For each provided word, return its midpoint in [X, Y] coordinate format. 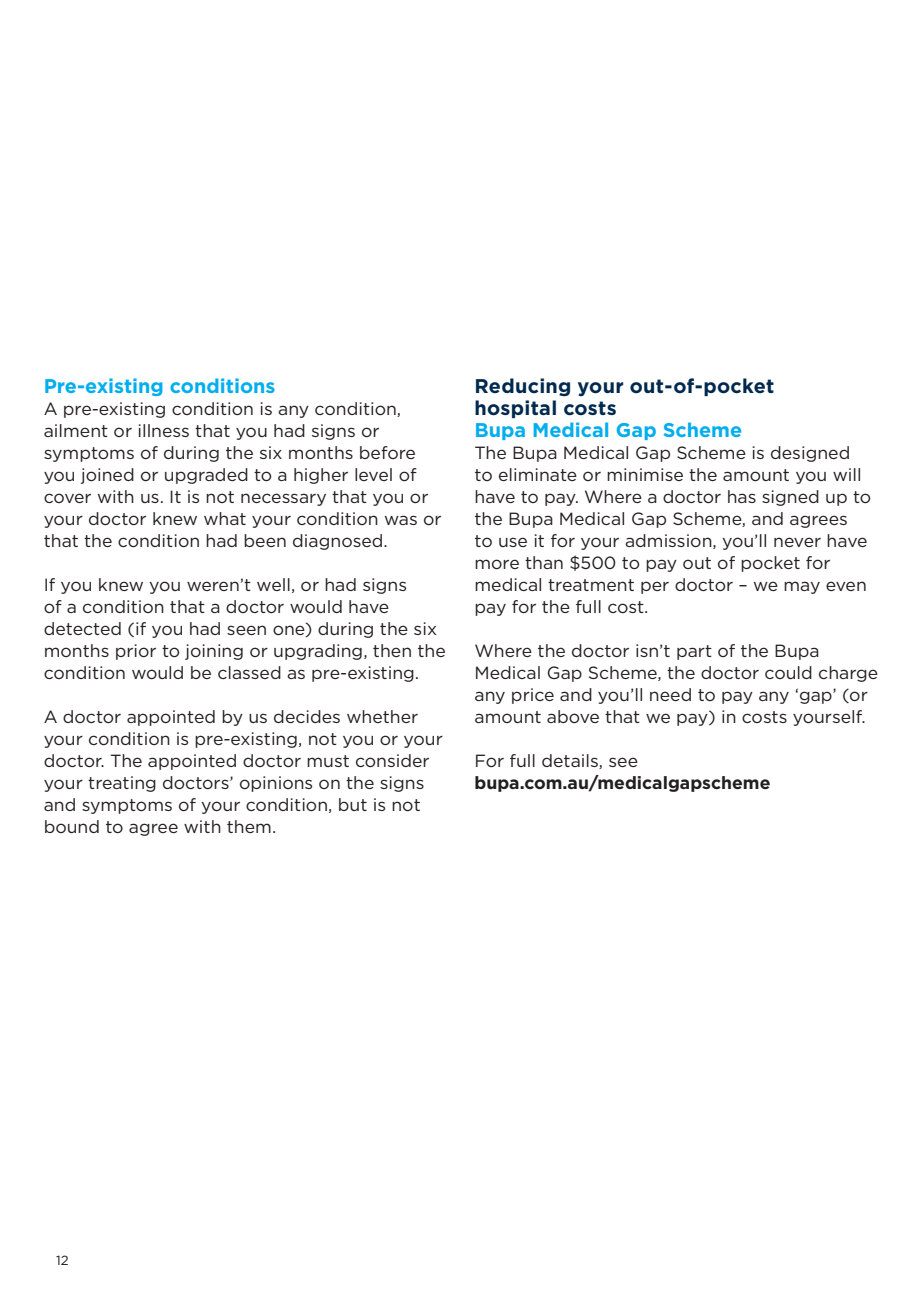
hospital [515, 409]
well [273, 584]
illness [164, 430]
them [249, 826]
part [694, 652]
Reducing [523, 387]
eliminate [538, 474]
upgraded [206, 476]
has [742, 496]
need [670, 694]
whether [382, 716]
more [497, 564]
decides [307, 716]
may [802, 587]
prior [136, 652]
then [392, 650]
